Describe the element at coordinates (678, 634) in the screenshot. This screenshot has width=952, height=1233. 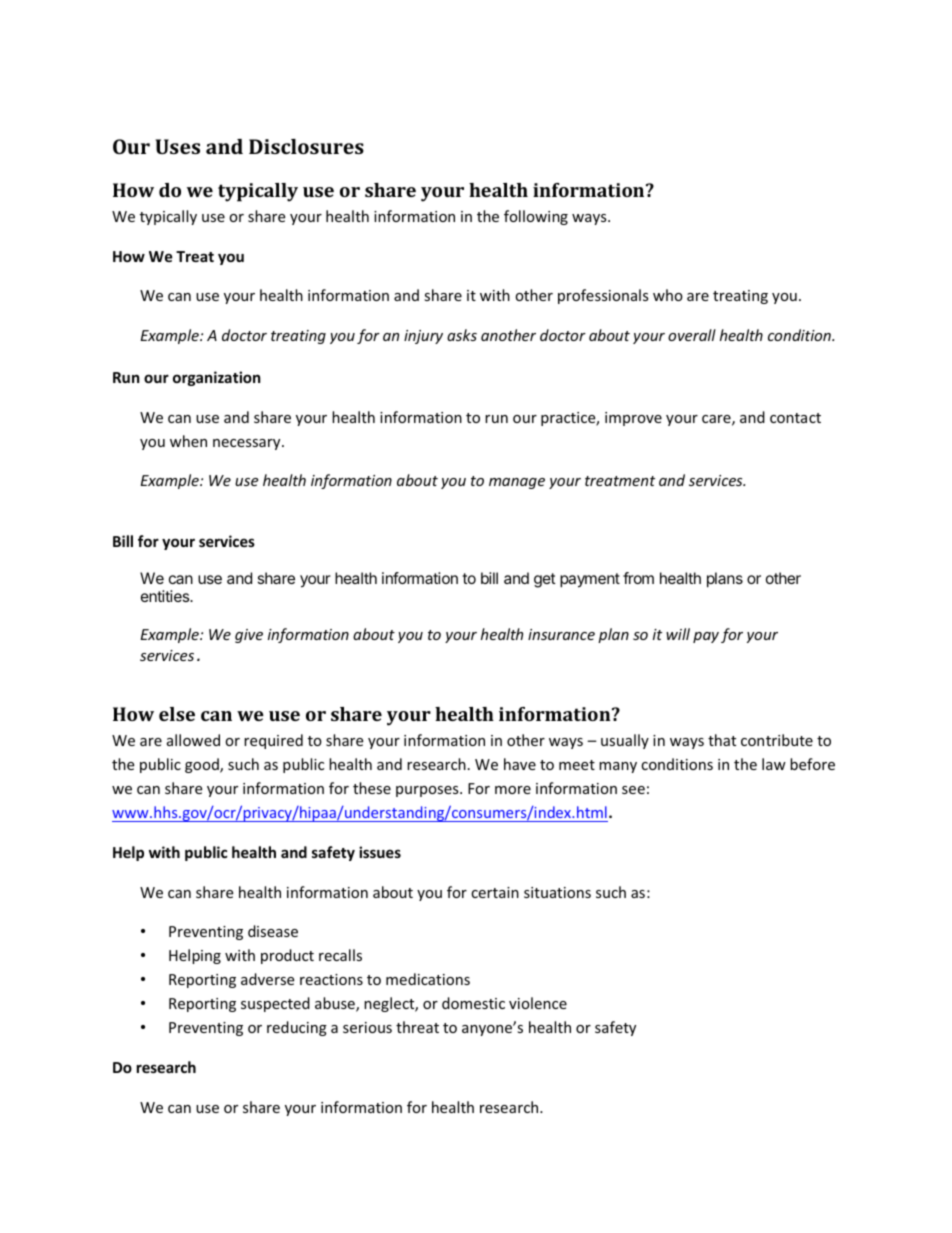
I see `will` at that location.
